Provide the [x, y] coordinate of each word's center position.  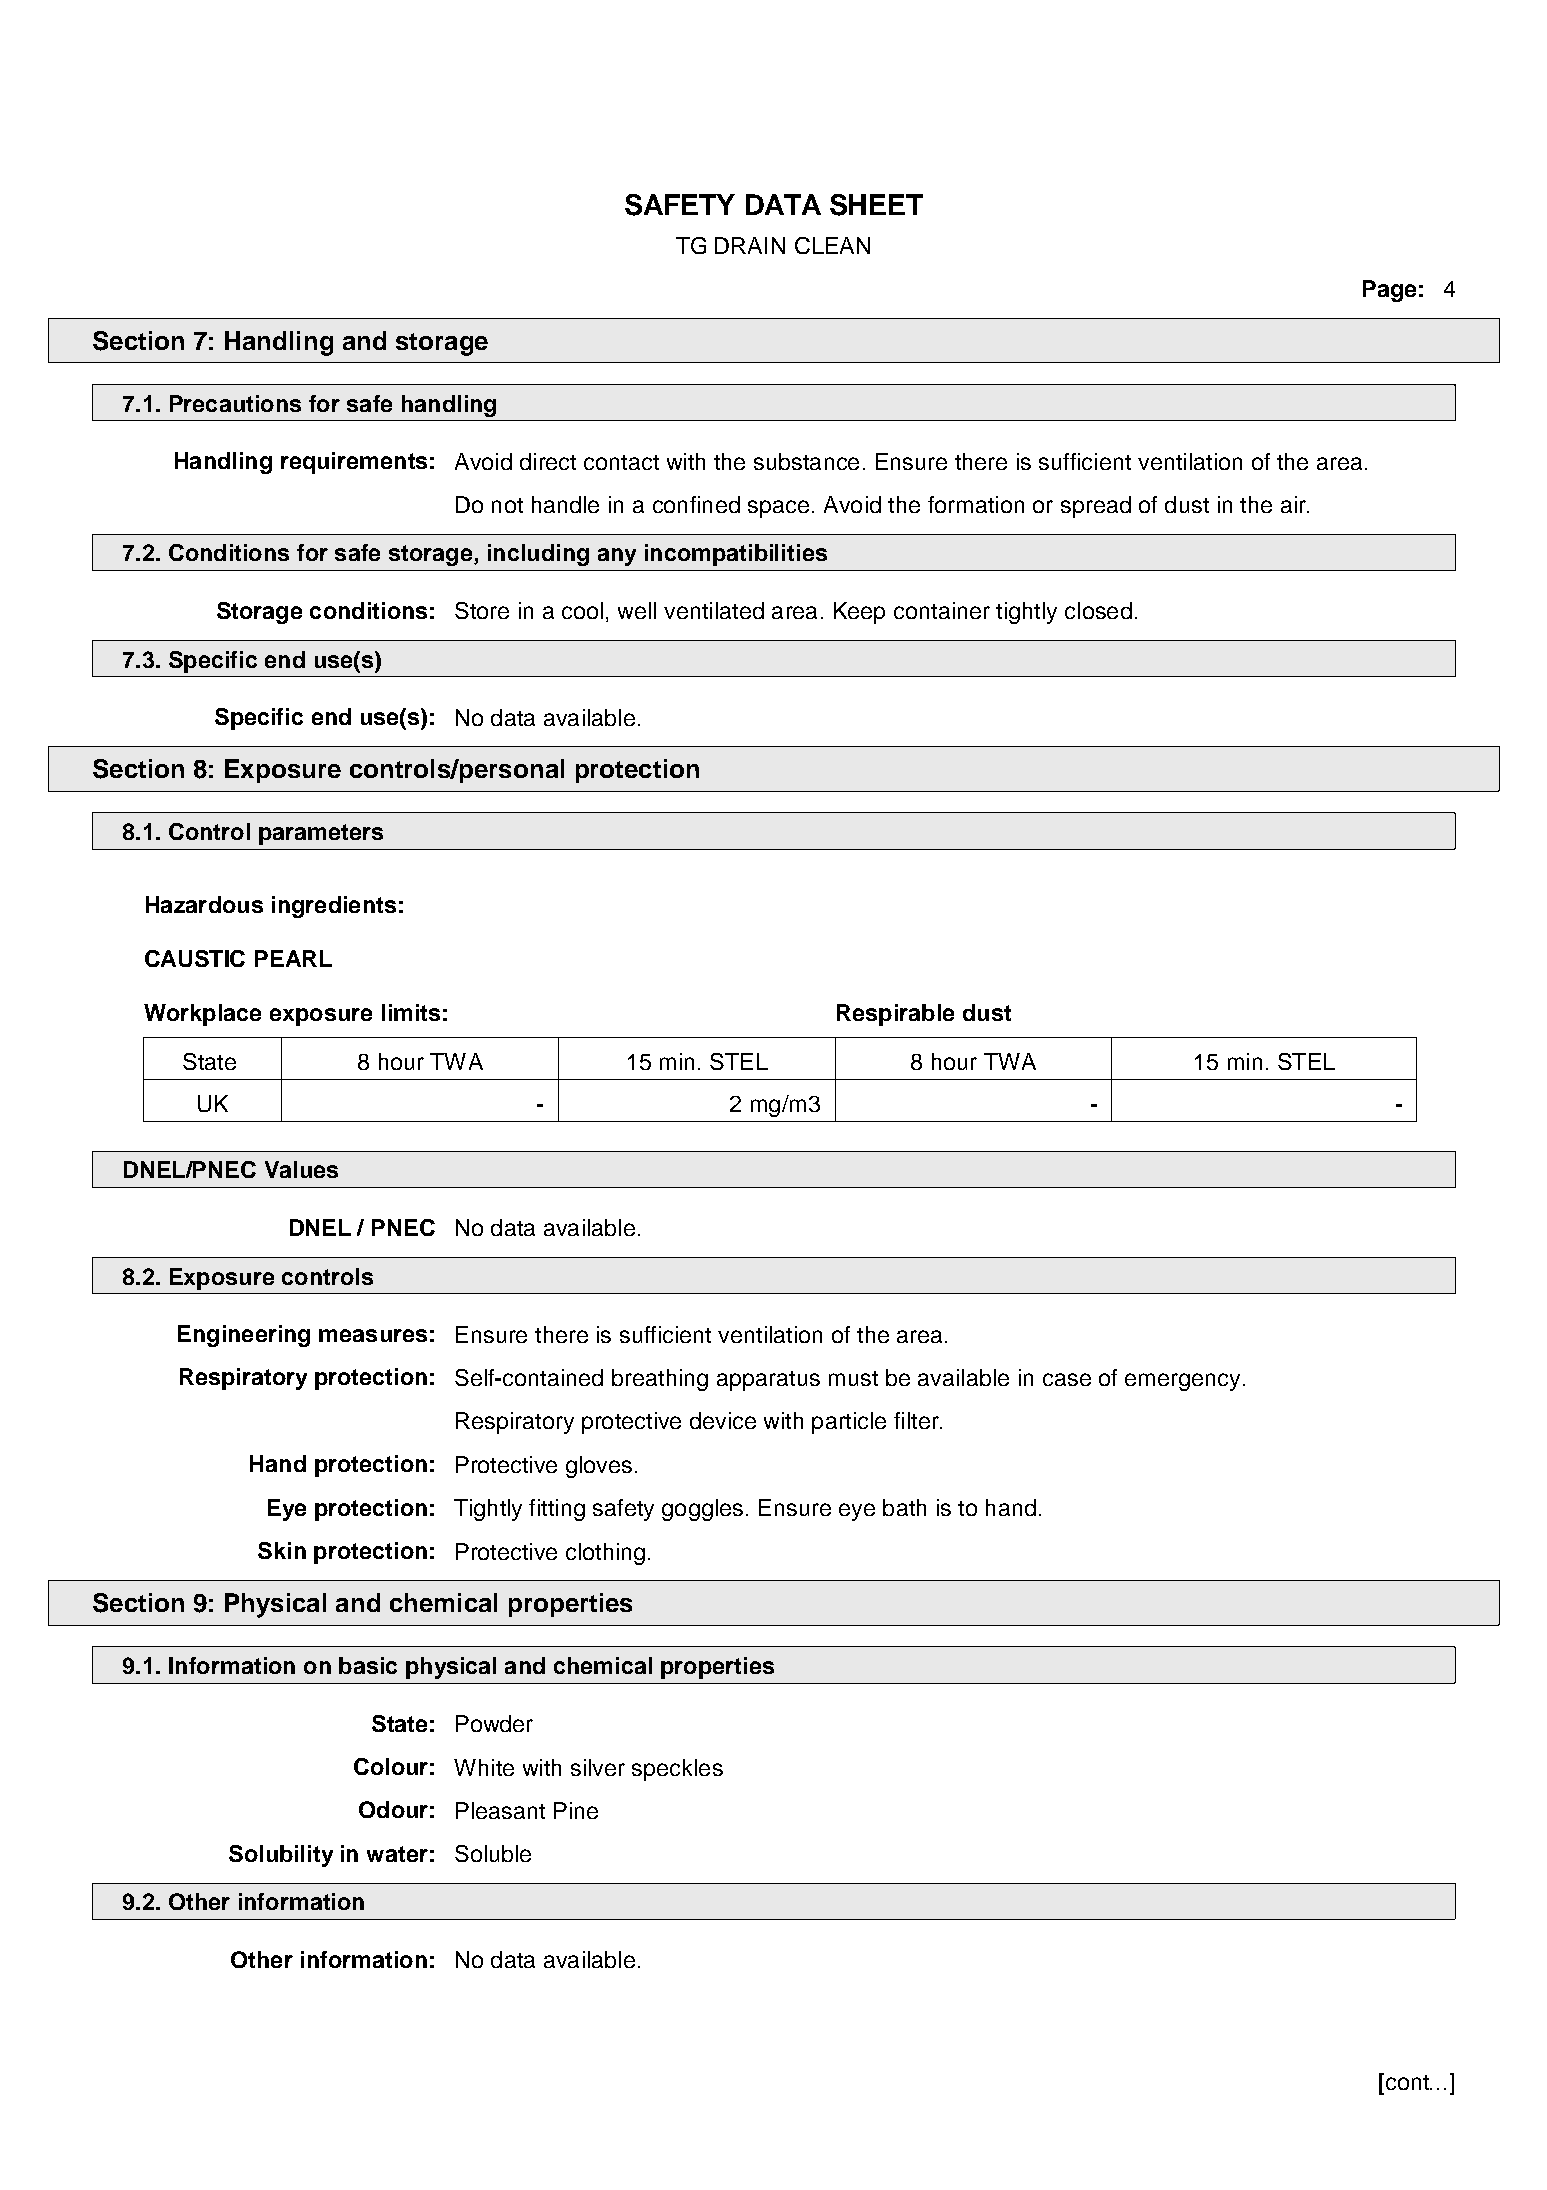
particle [849, 1423]
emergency [1182, 1382]
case [1067, 1379]
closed [1098, 610]
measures [373, 1335]
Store [482, 610]
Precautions [235, 403]
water [397, 1854]
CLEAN [832, 245]
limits [411, 1012]
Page [1389, 291]
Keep [859, 613]
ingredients [334, 907]
